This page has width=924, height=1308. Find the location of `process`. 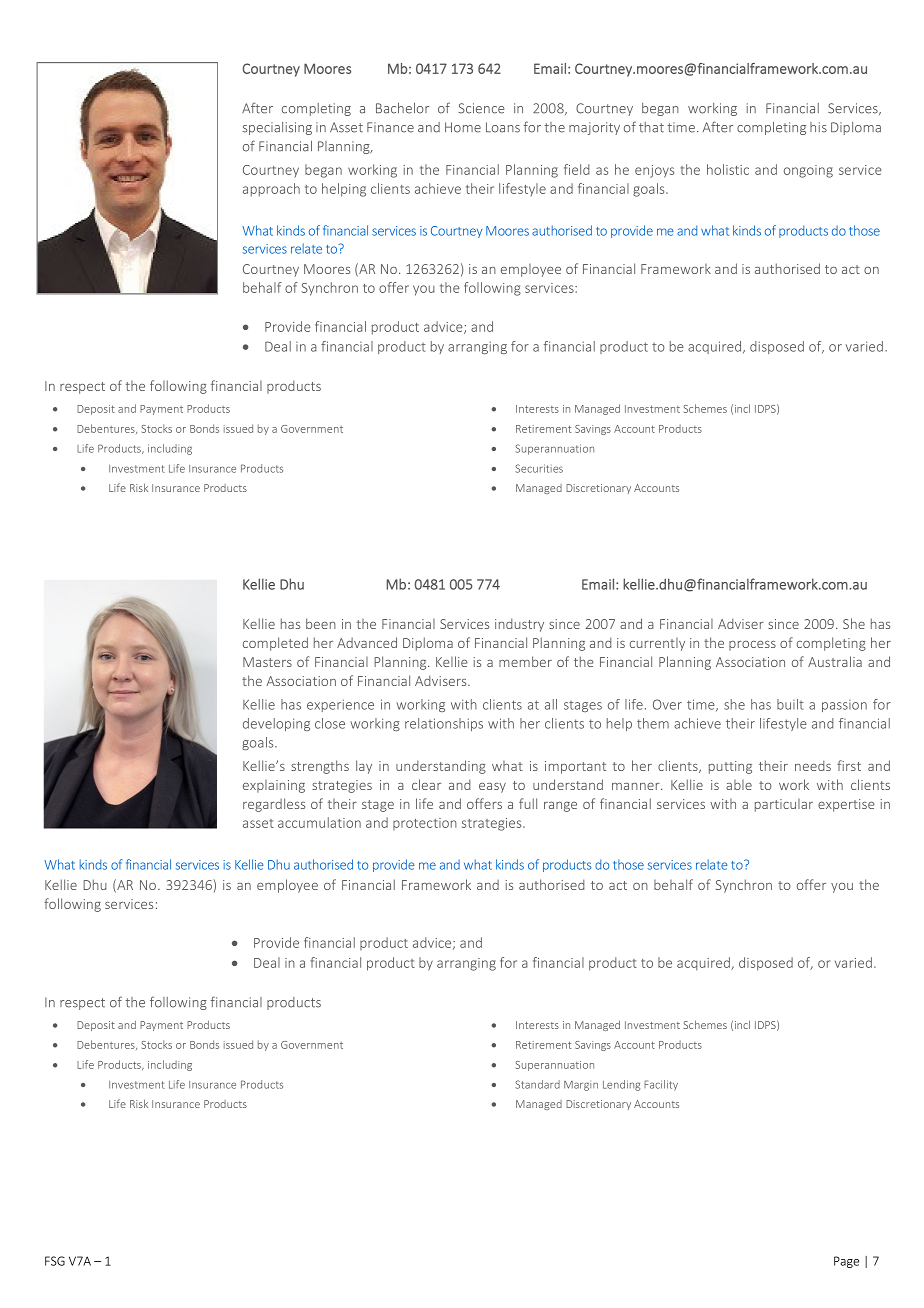

process is located at coordinates (752, 646).
